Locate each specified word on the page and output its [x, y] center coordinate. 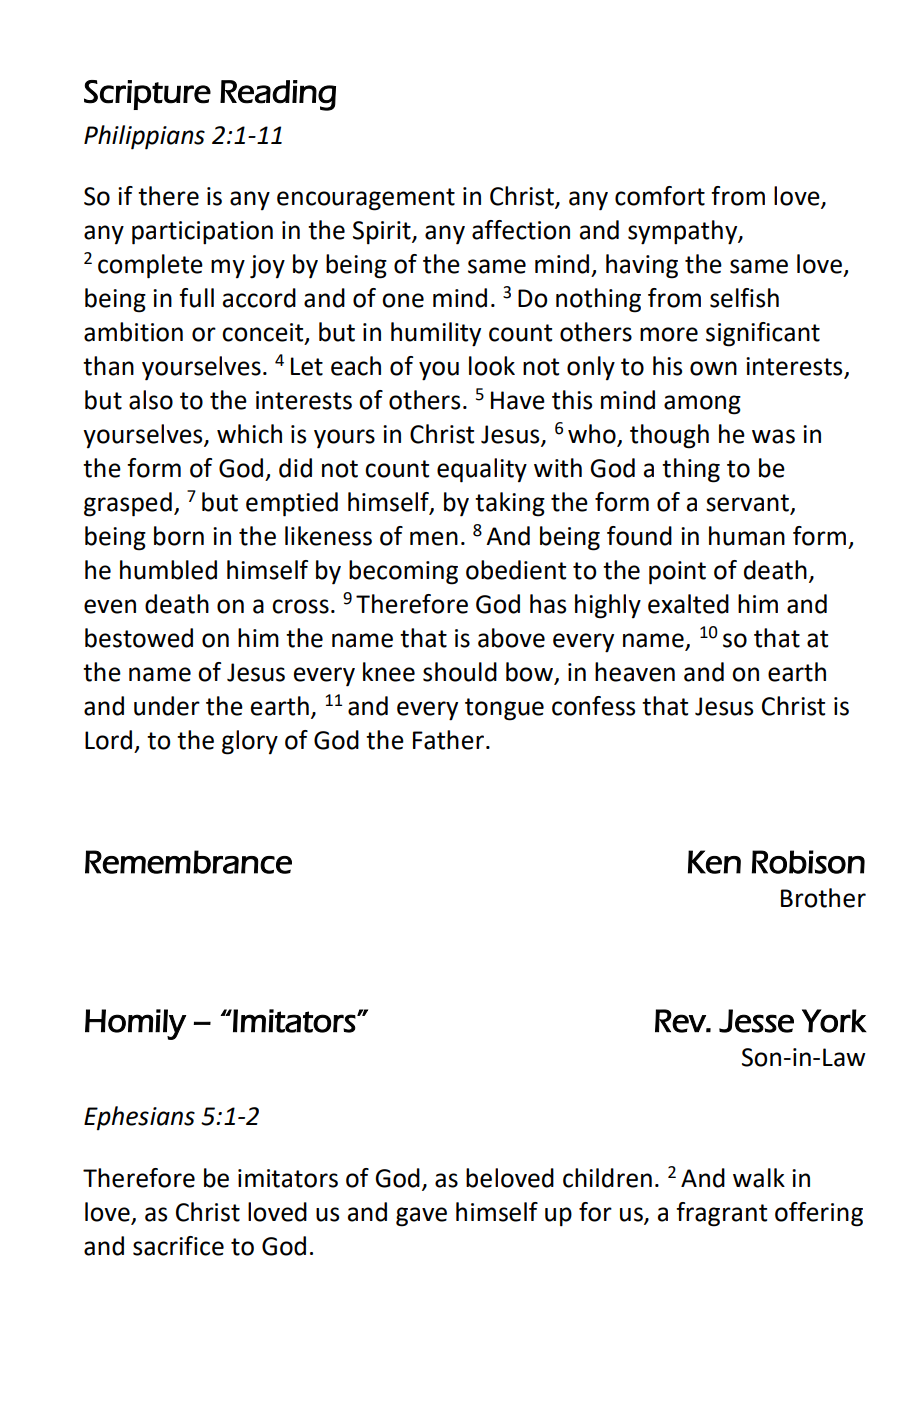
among [702, 405]
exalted [688, 604]
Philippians [144, 137]
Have [518, 400]
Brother [823, 898]
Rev [681, 1021]
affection [521, 230]
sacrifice [178, 1246]
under [167, 706]
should [460, 672]
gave [421, 1217]
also [151, 400]
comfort [660, 196]
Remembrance [188, 862]
